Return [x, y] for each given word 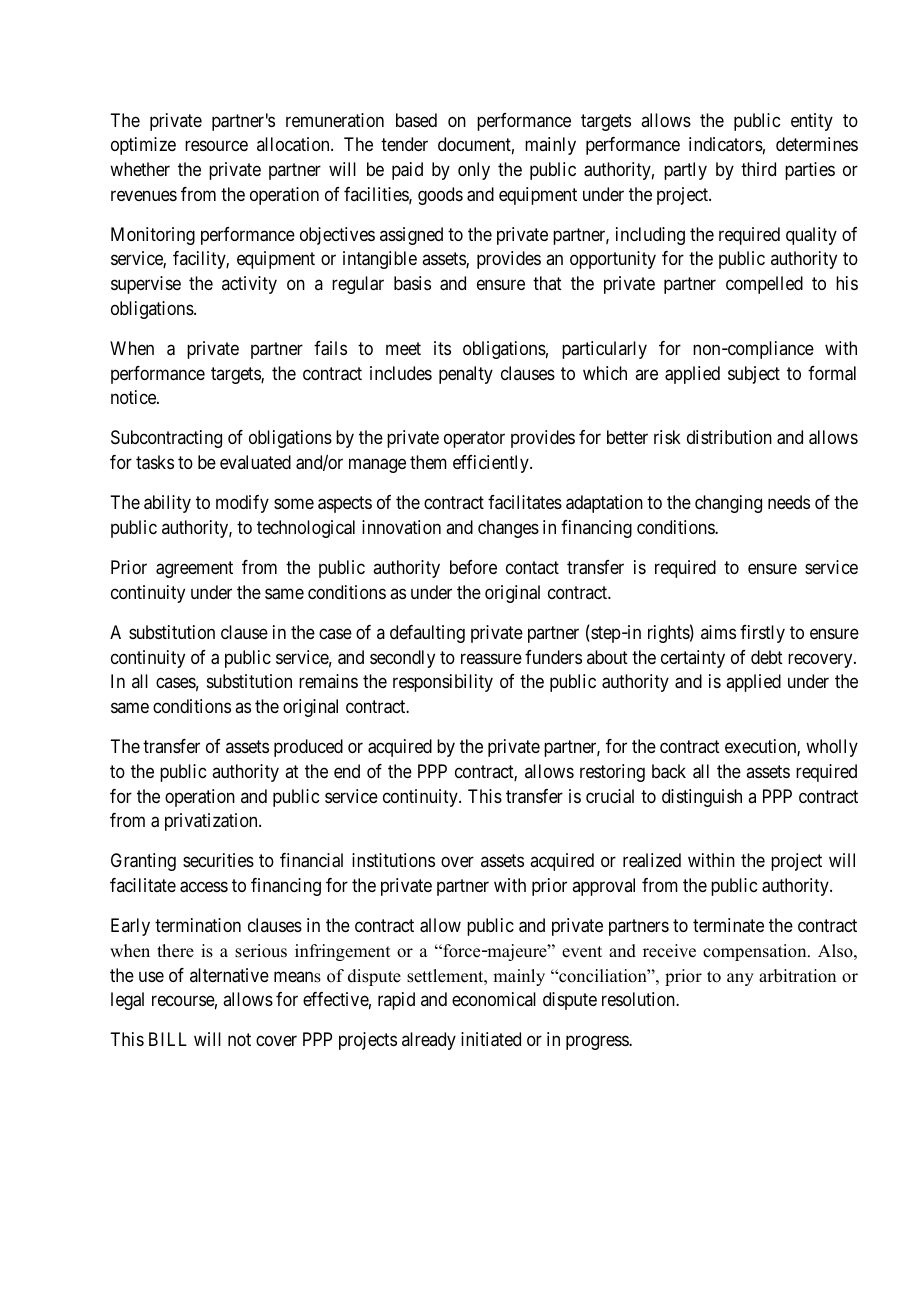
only [474, 171]
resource [216, 146]
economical [494, 999]
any [740, 979]
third [758, 169]
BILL [168, 1039]
